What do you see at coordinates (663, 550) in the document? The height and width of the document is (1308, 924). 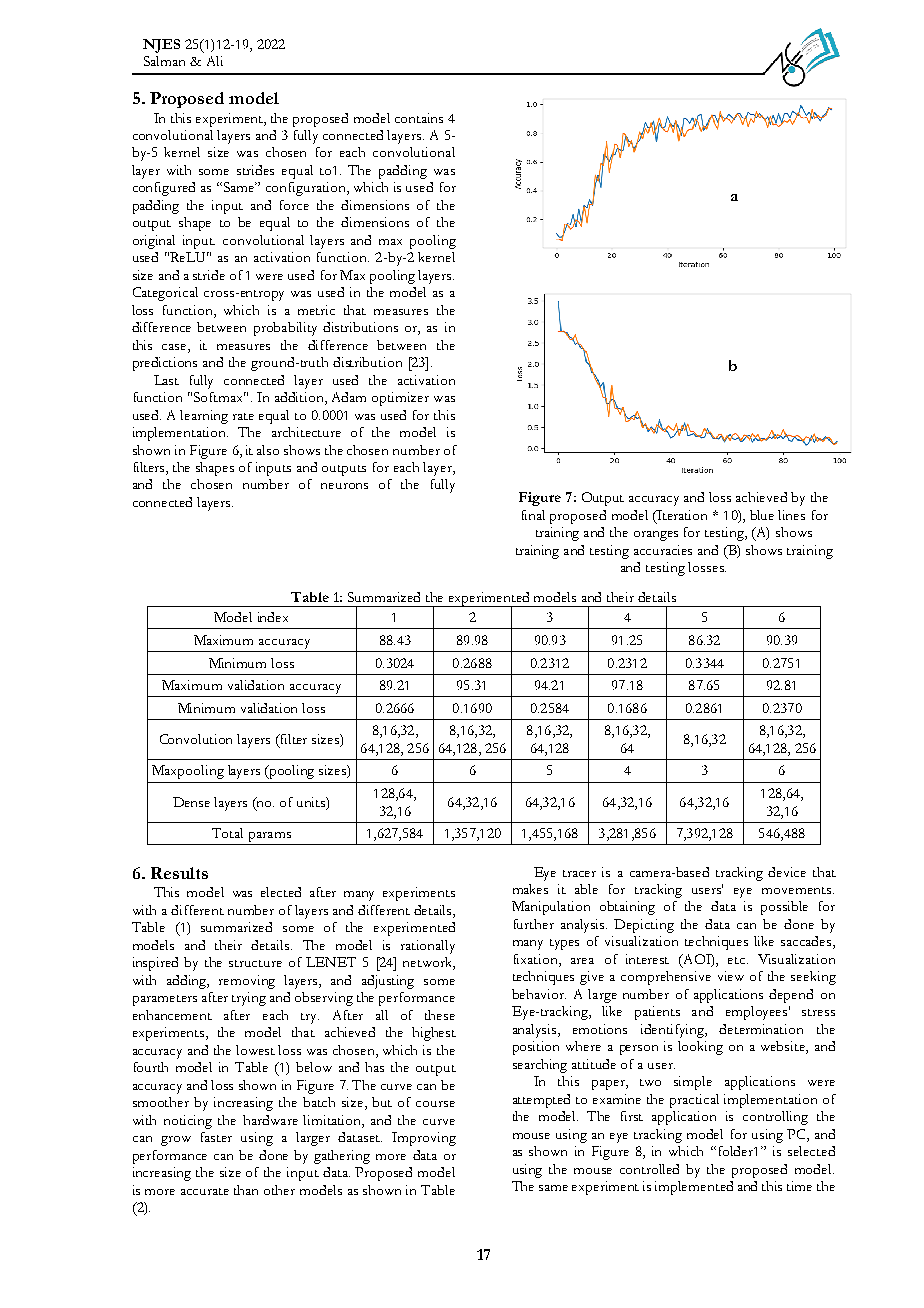 I see `accuracies` at bounding box center [663, 550].
